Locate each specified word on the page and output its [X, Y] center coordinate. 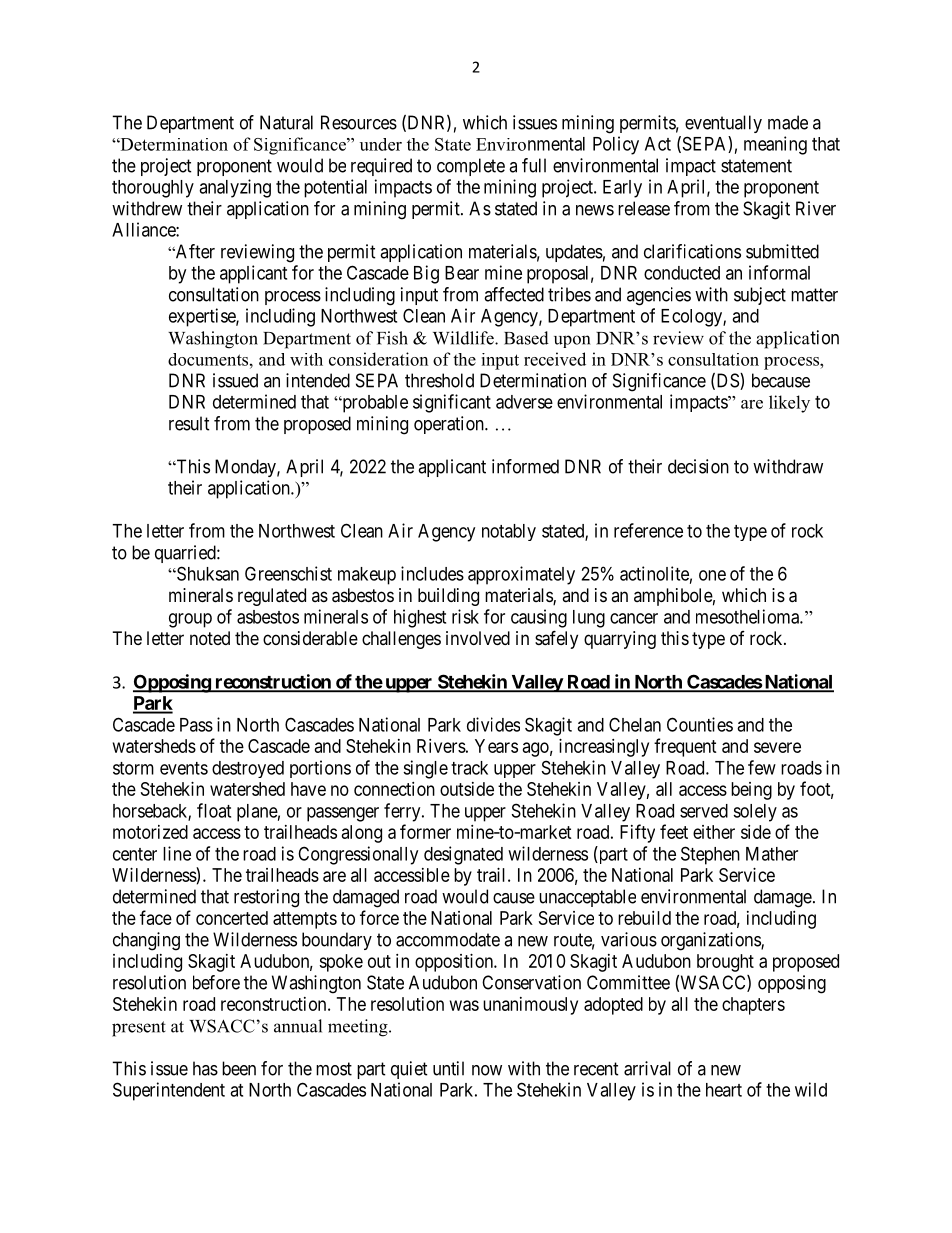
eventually [723, 124]
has [205, 1068]
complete [471, 167]
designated [463, 855]
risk [465, 616]
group [190, 620]
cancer [634, 618]
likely [789, 404]
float [214, 810]
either [714, 832]
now [487, 1070]
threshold [439, 380]
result [189, 423]
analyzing [235, 188]
